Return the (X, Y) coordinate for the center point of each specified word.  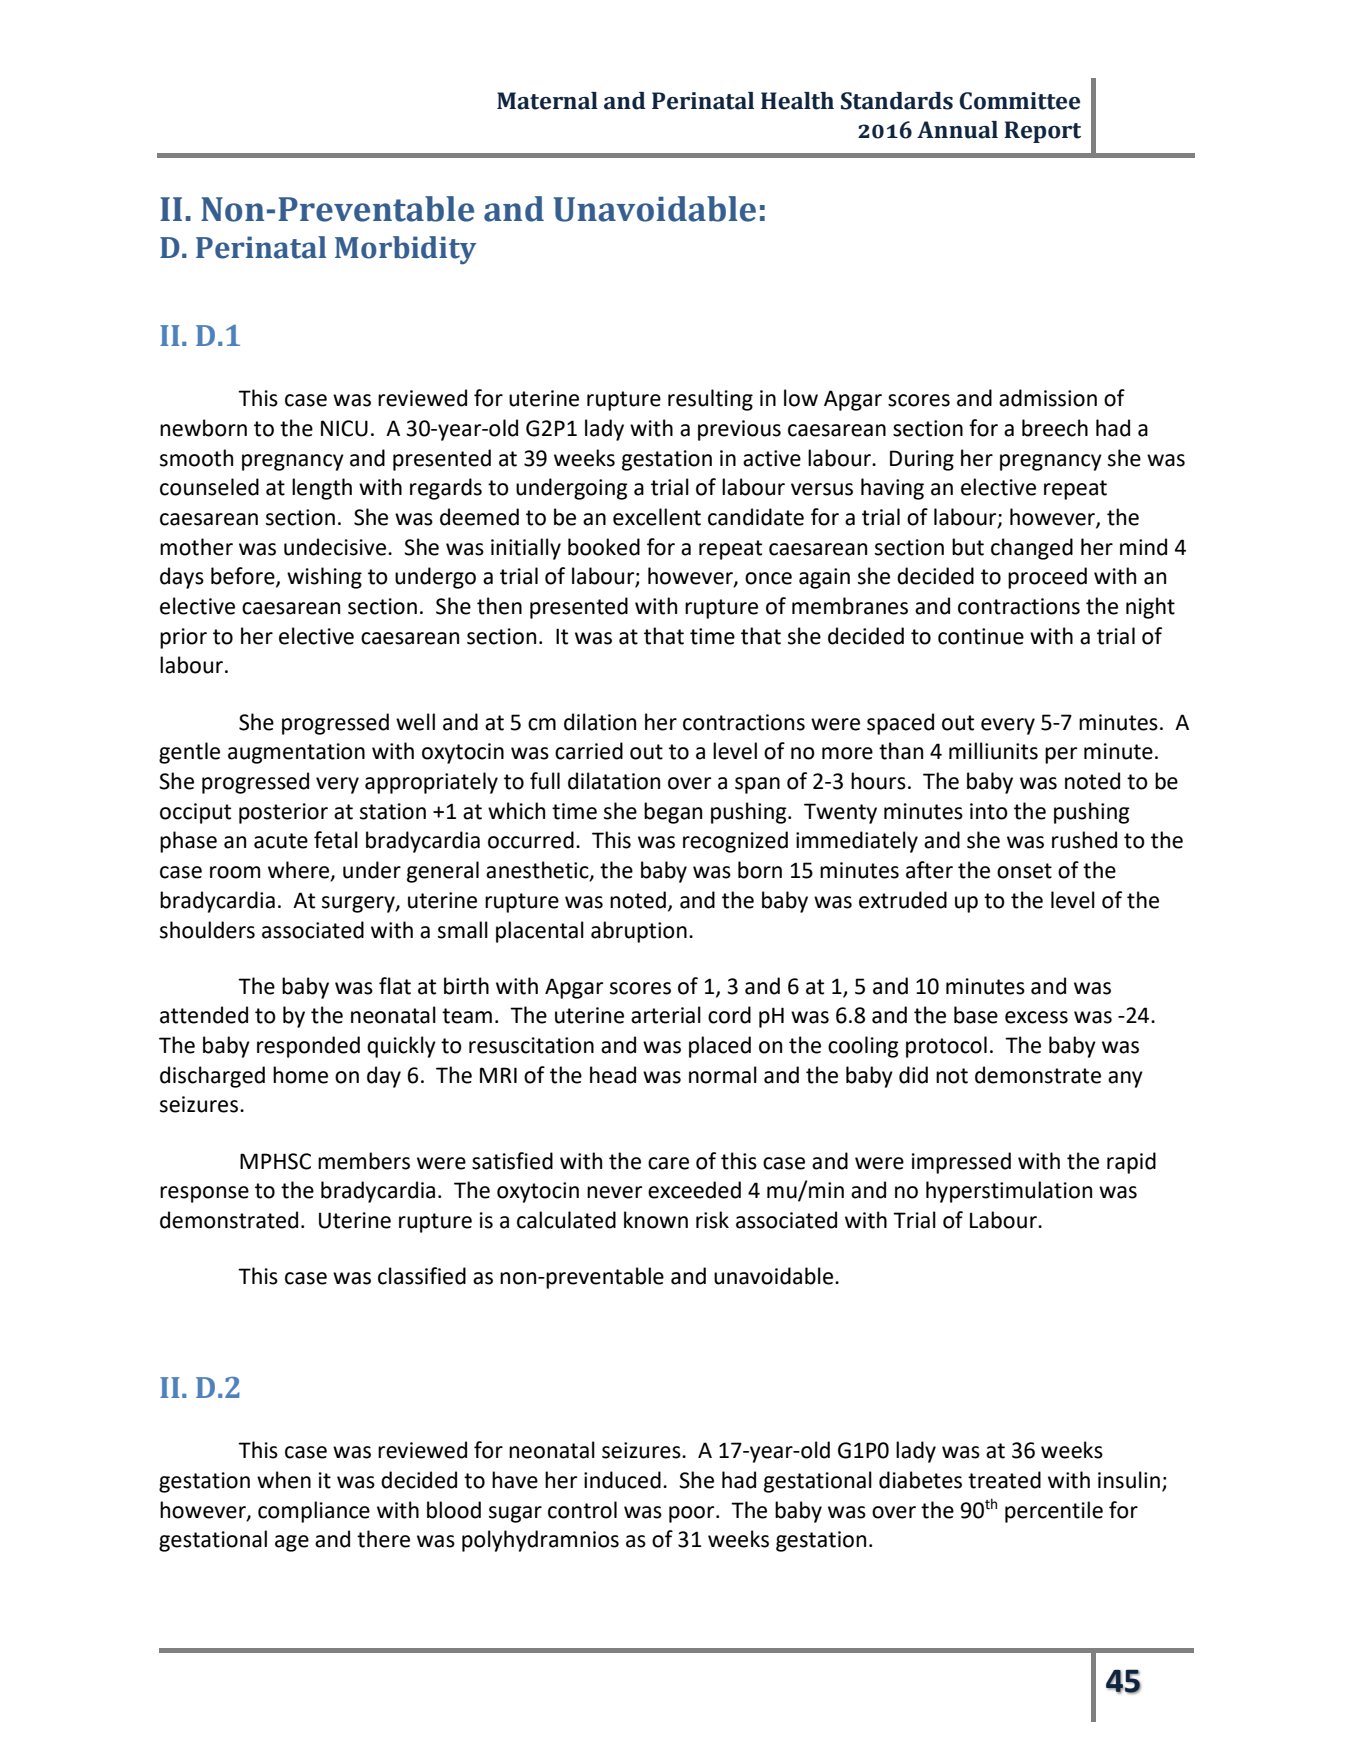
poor (693, 1514)
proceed (1047, 578)
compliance (314, 1512)
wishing (324, 578)
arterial (666, 1015)
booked (604, 547)
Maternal (547, 101)
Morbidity (405, 250)
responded (308, 1047)
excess (1036, 1017)
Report (1042, 132)
